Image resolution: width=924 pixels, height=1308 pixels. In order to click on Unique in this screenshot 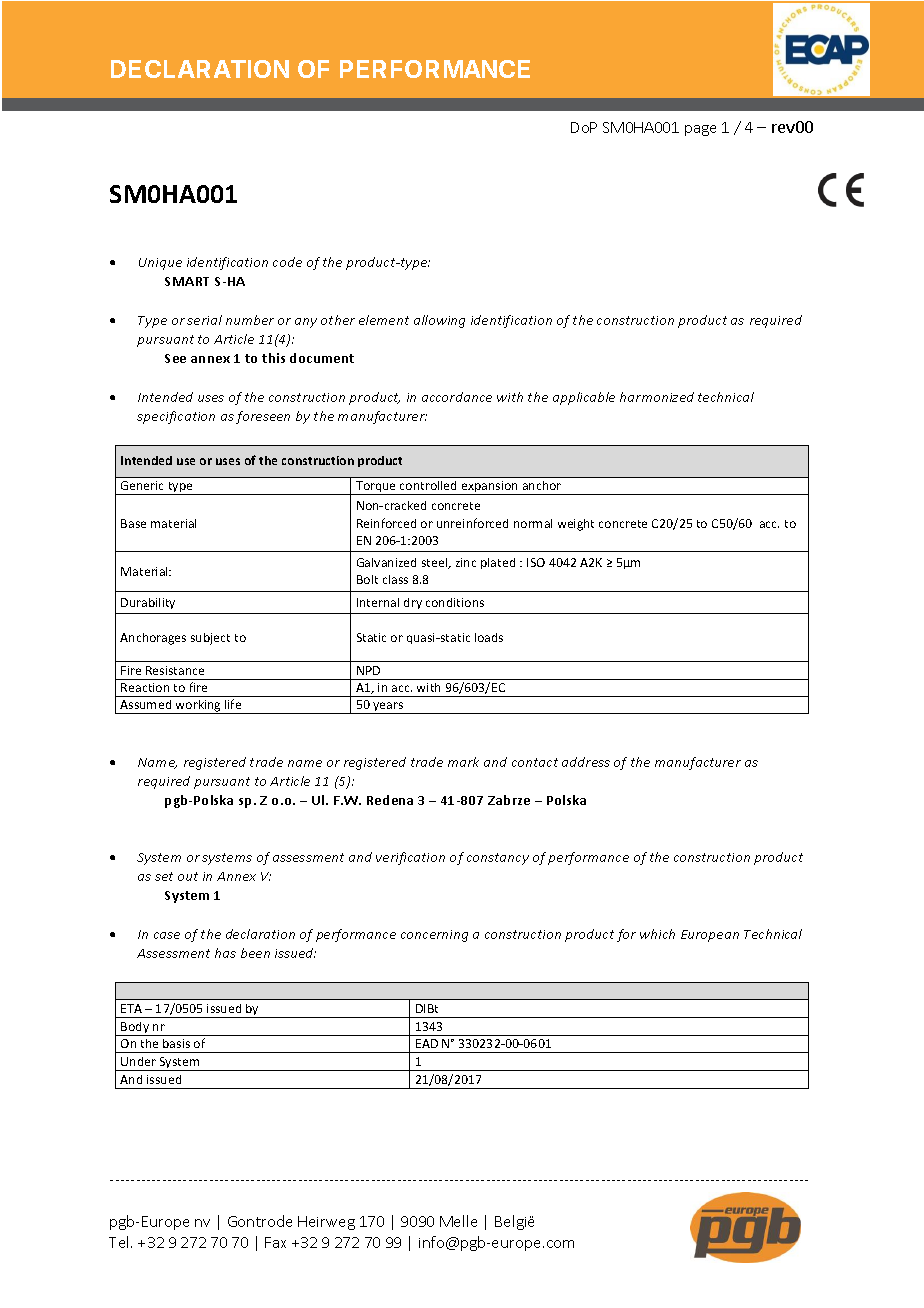, I will do `click(160, 264)`.
